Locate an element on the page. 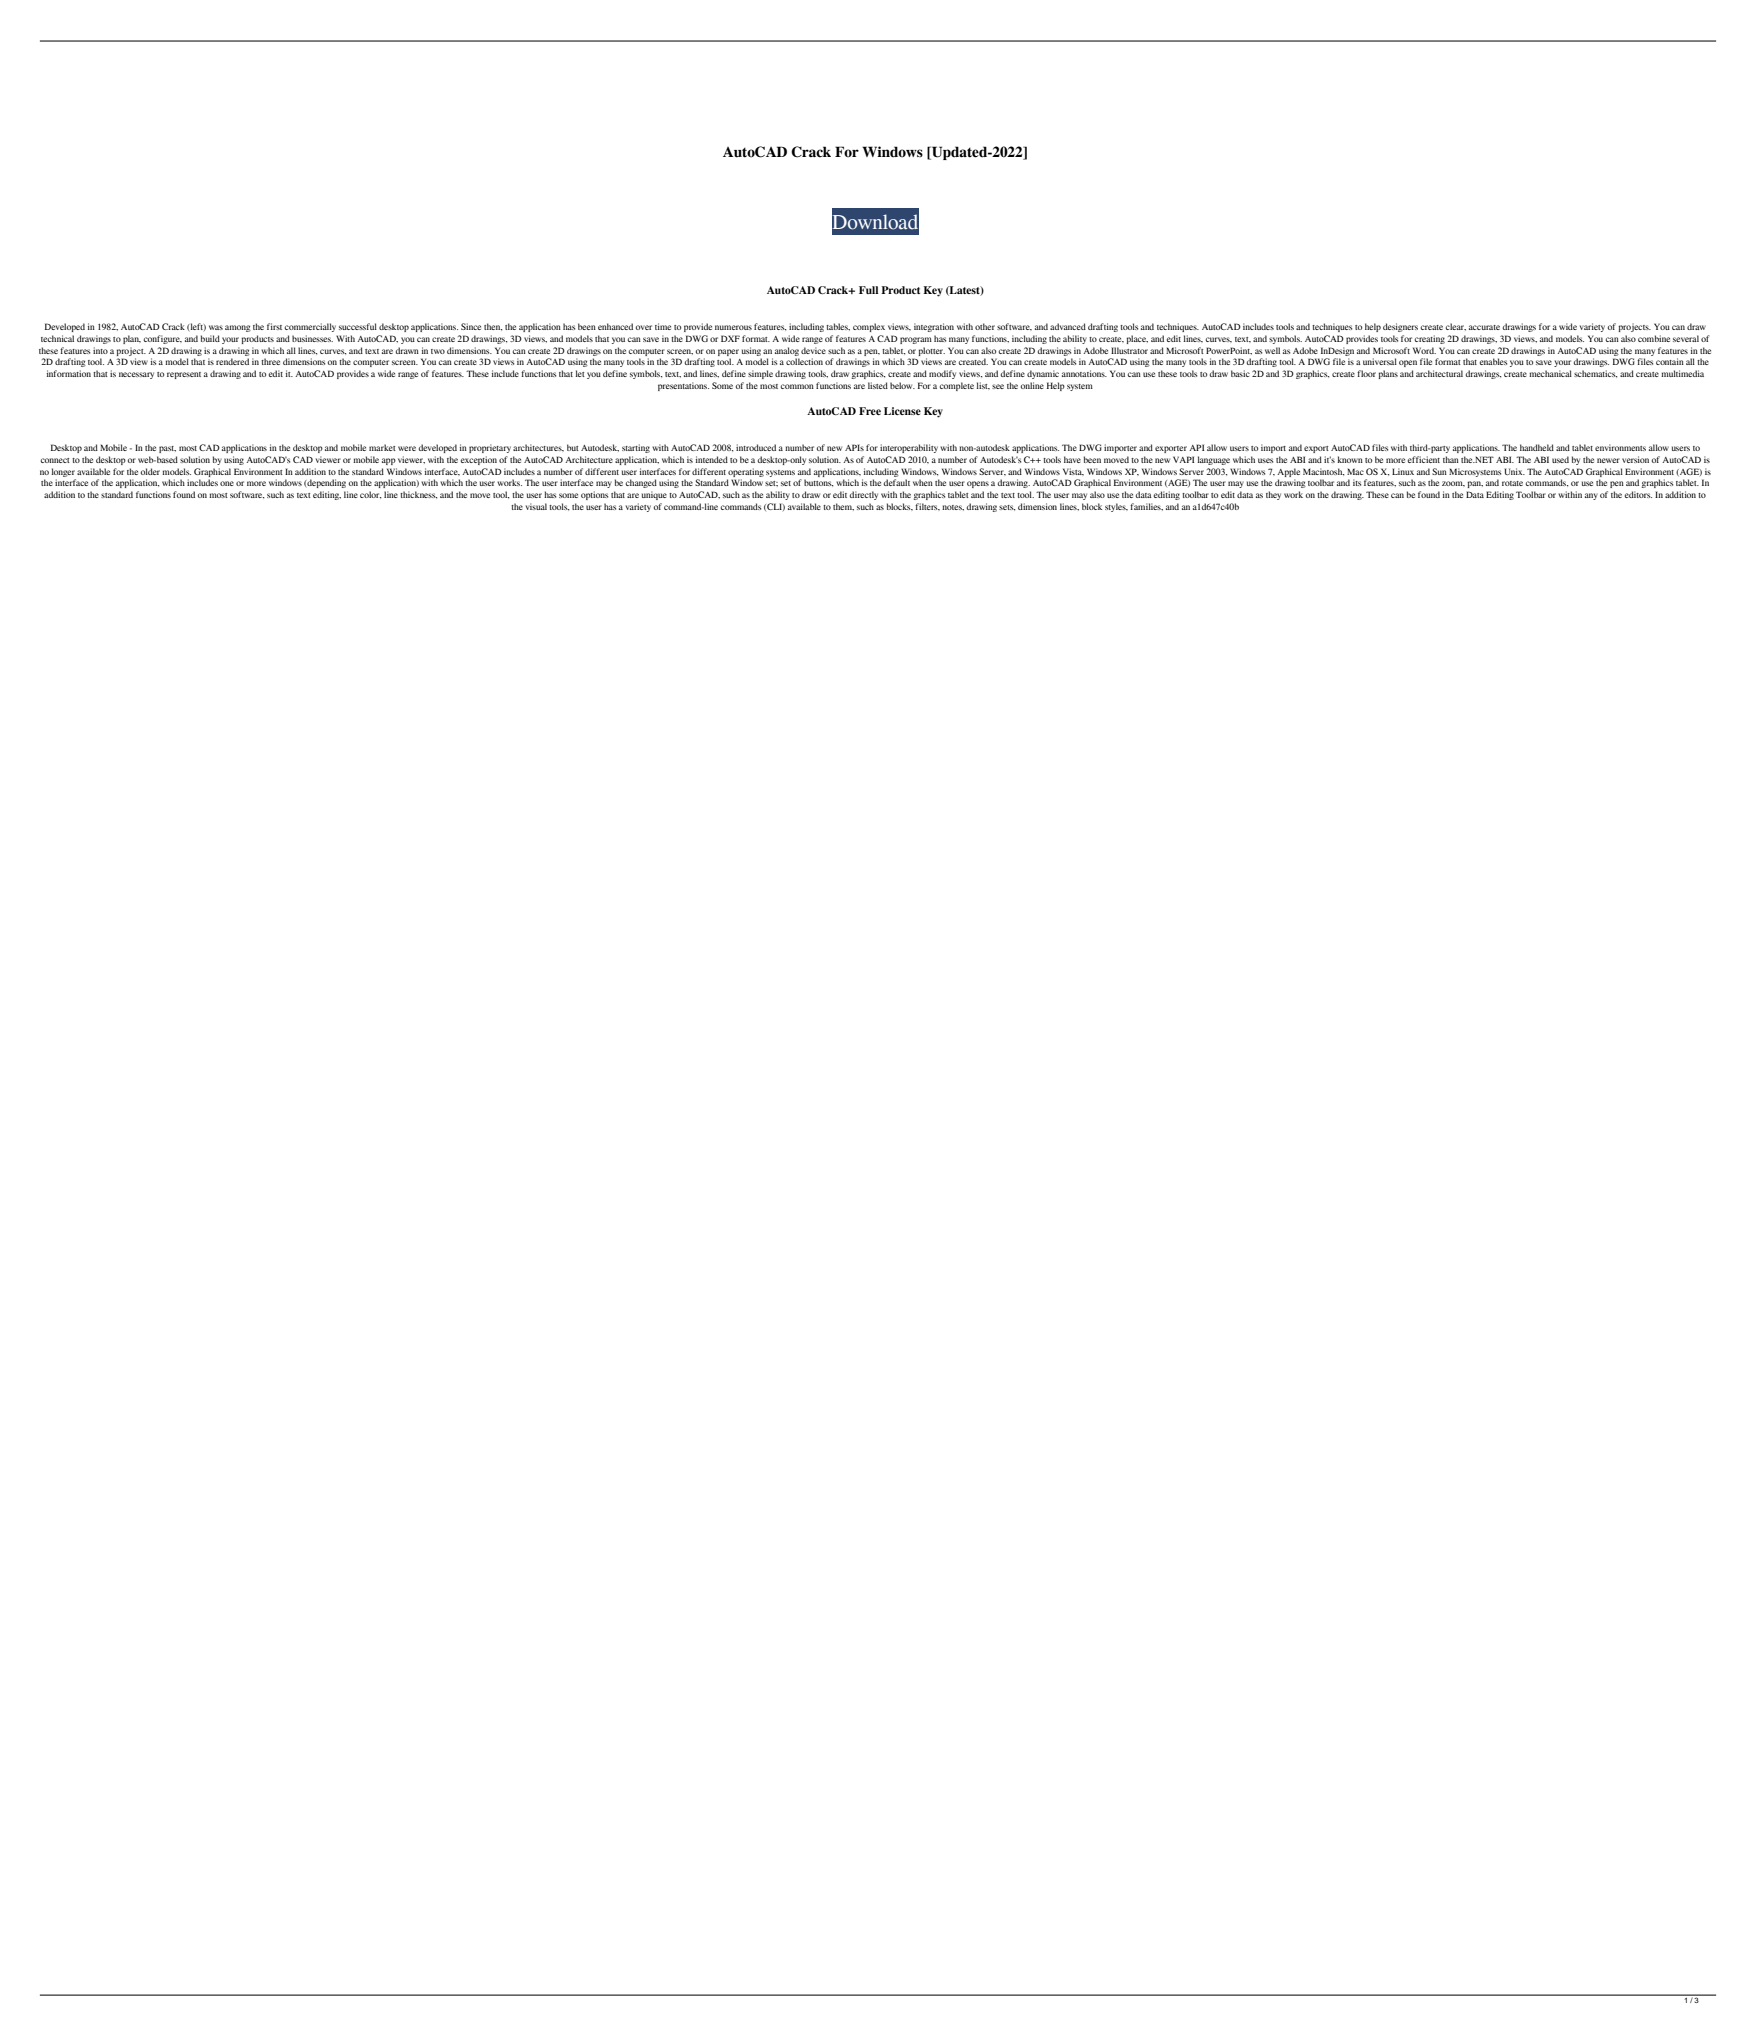  them is located at coordinates (843, 507).
